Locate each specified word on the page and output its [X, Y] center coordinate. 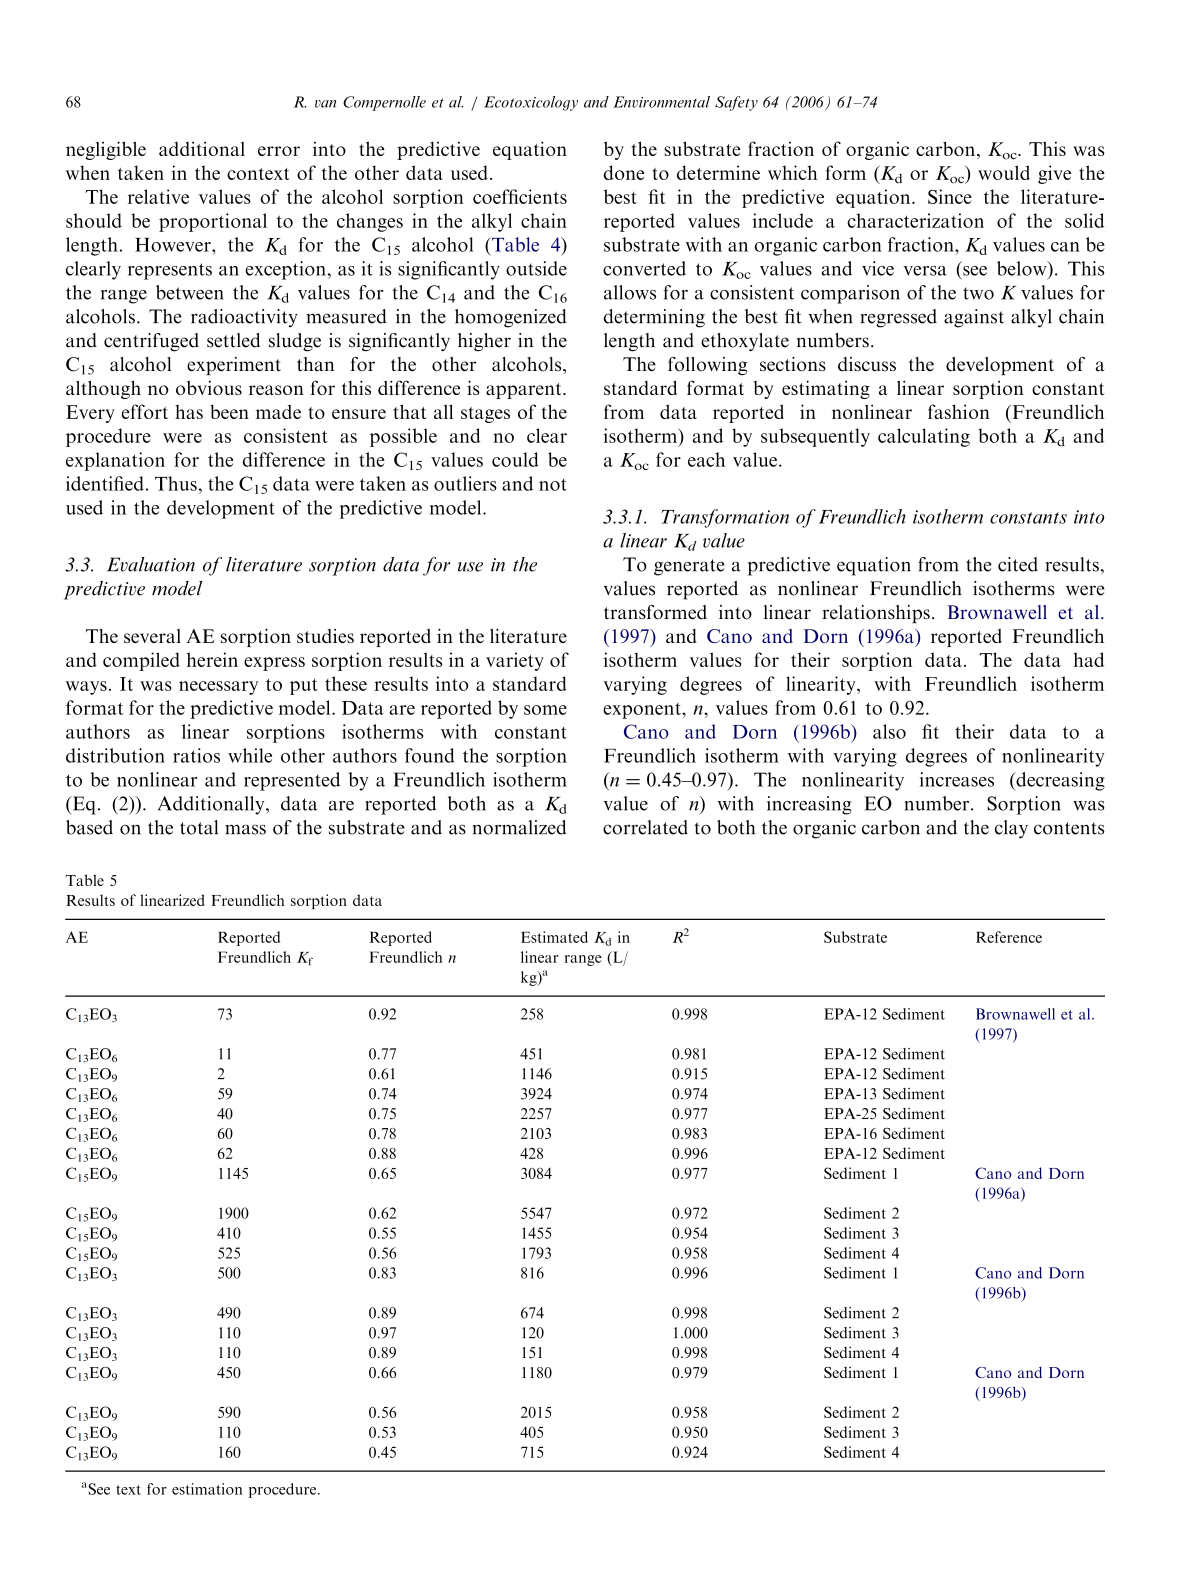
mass [245, 829]
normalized [520, 827]
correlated [645, 827]
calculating [924, 437]
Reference [1009, 937]
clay [1011, 829]
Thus [176, 483]
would [1004, 172]
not [553, 485]
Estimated [554, 937]
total [199, 827]
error [279, 151]
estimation [207, 1489]
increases [957, 779]
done [623, 172]
